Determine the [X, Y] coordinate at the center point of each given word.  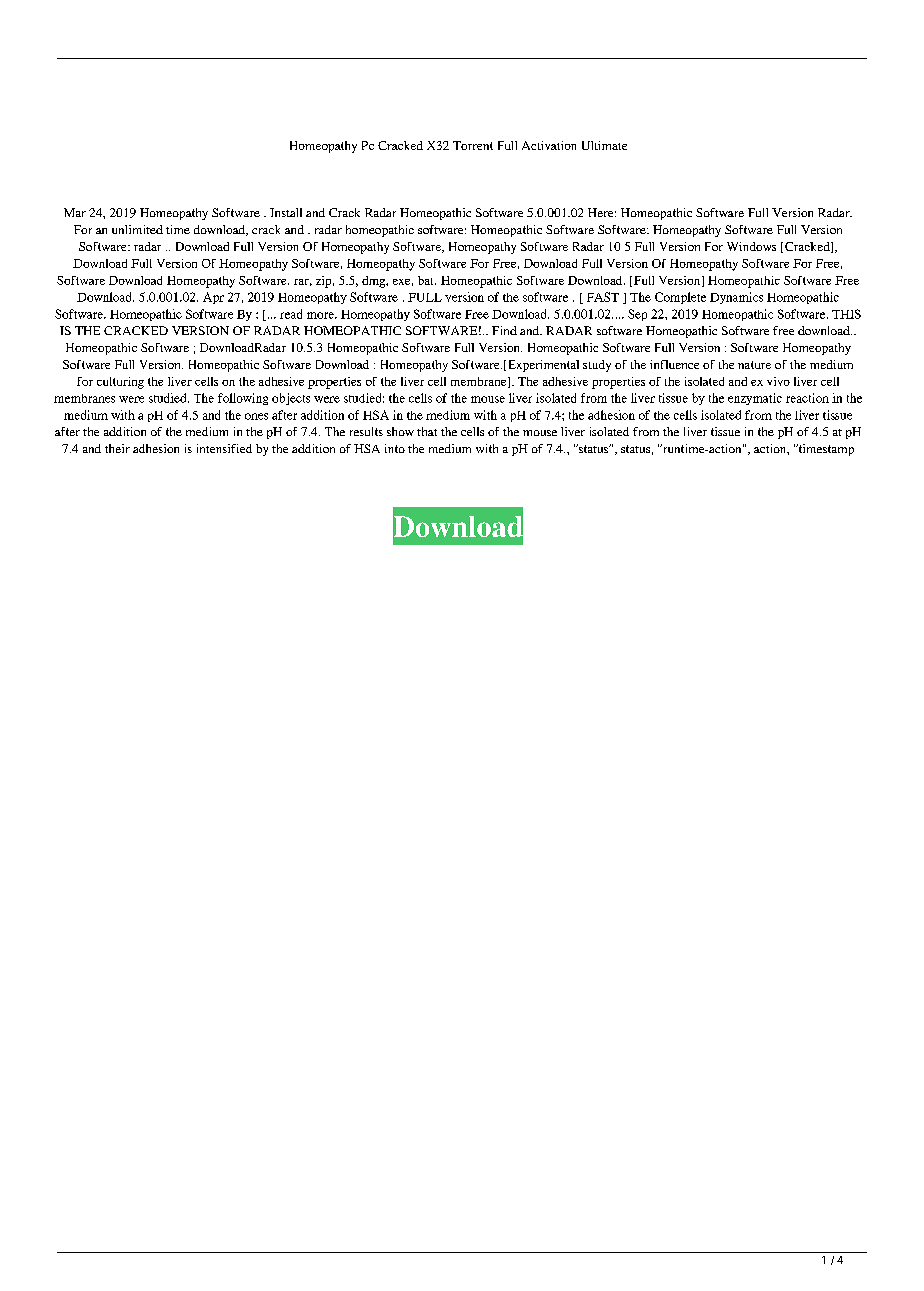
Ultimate [604, 145]
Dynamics [736, 298]
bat [427, 280]
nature [754, 365]
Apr [213, 298]
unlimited [137, 229]
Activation [549, 145]
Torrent [473, 145]
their [117, 448]
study [597, 366]
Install [286, 212]
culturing [120, 383]
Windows [751, 246]
